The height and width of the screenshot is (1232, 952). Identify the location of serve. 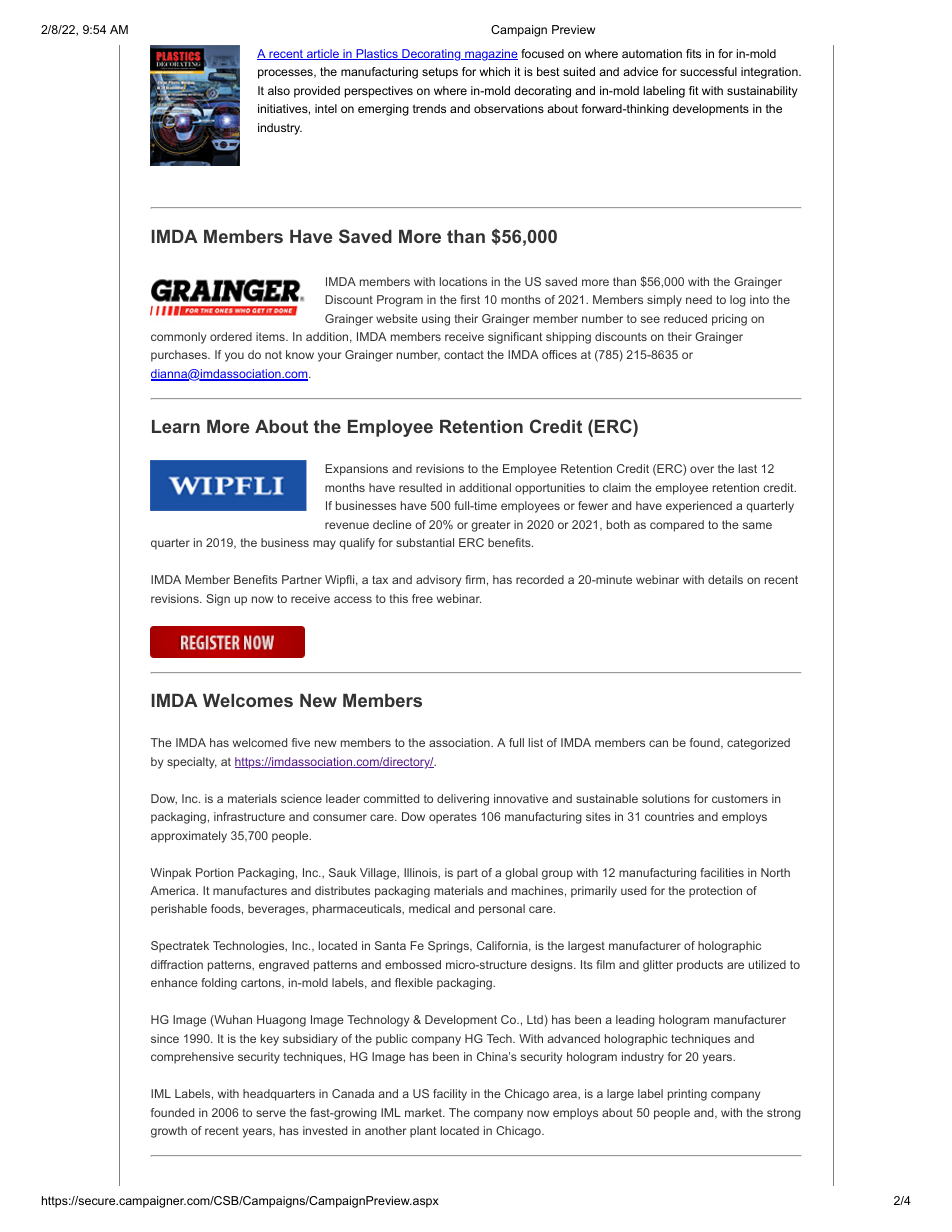
(271, 1113).
